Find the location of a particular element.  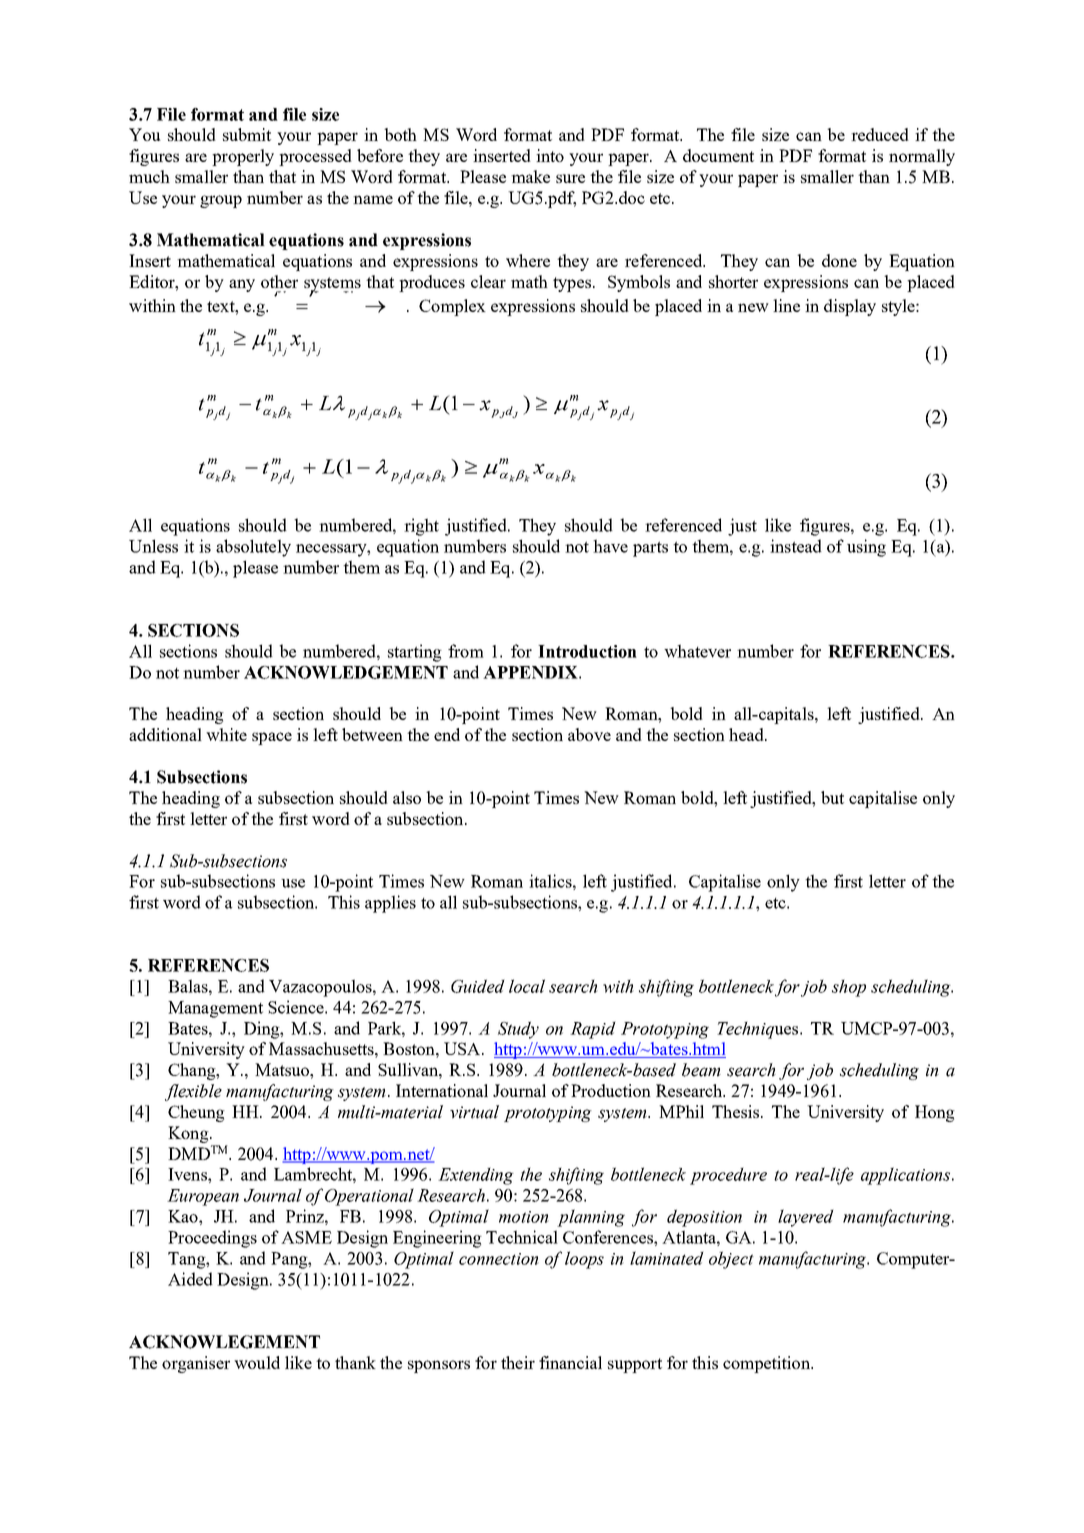

would is located at coordinates (257, 1362).
